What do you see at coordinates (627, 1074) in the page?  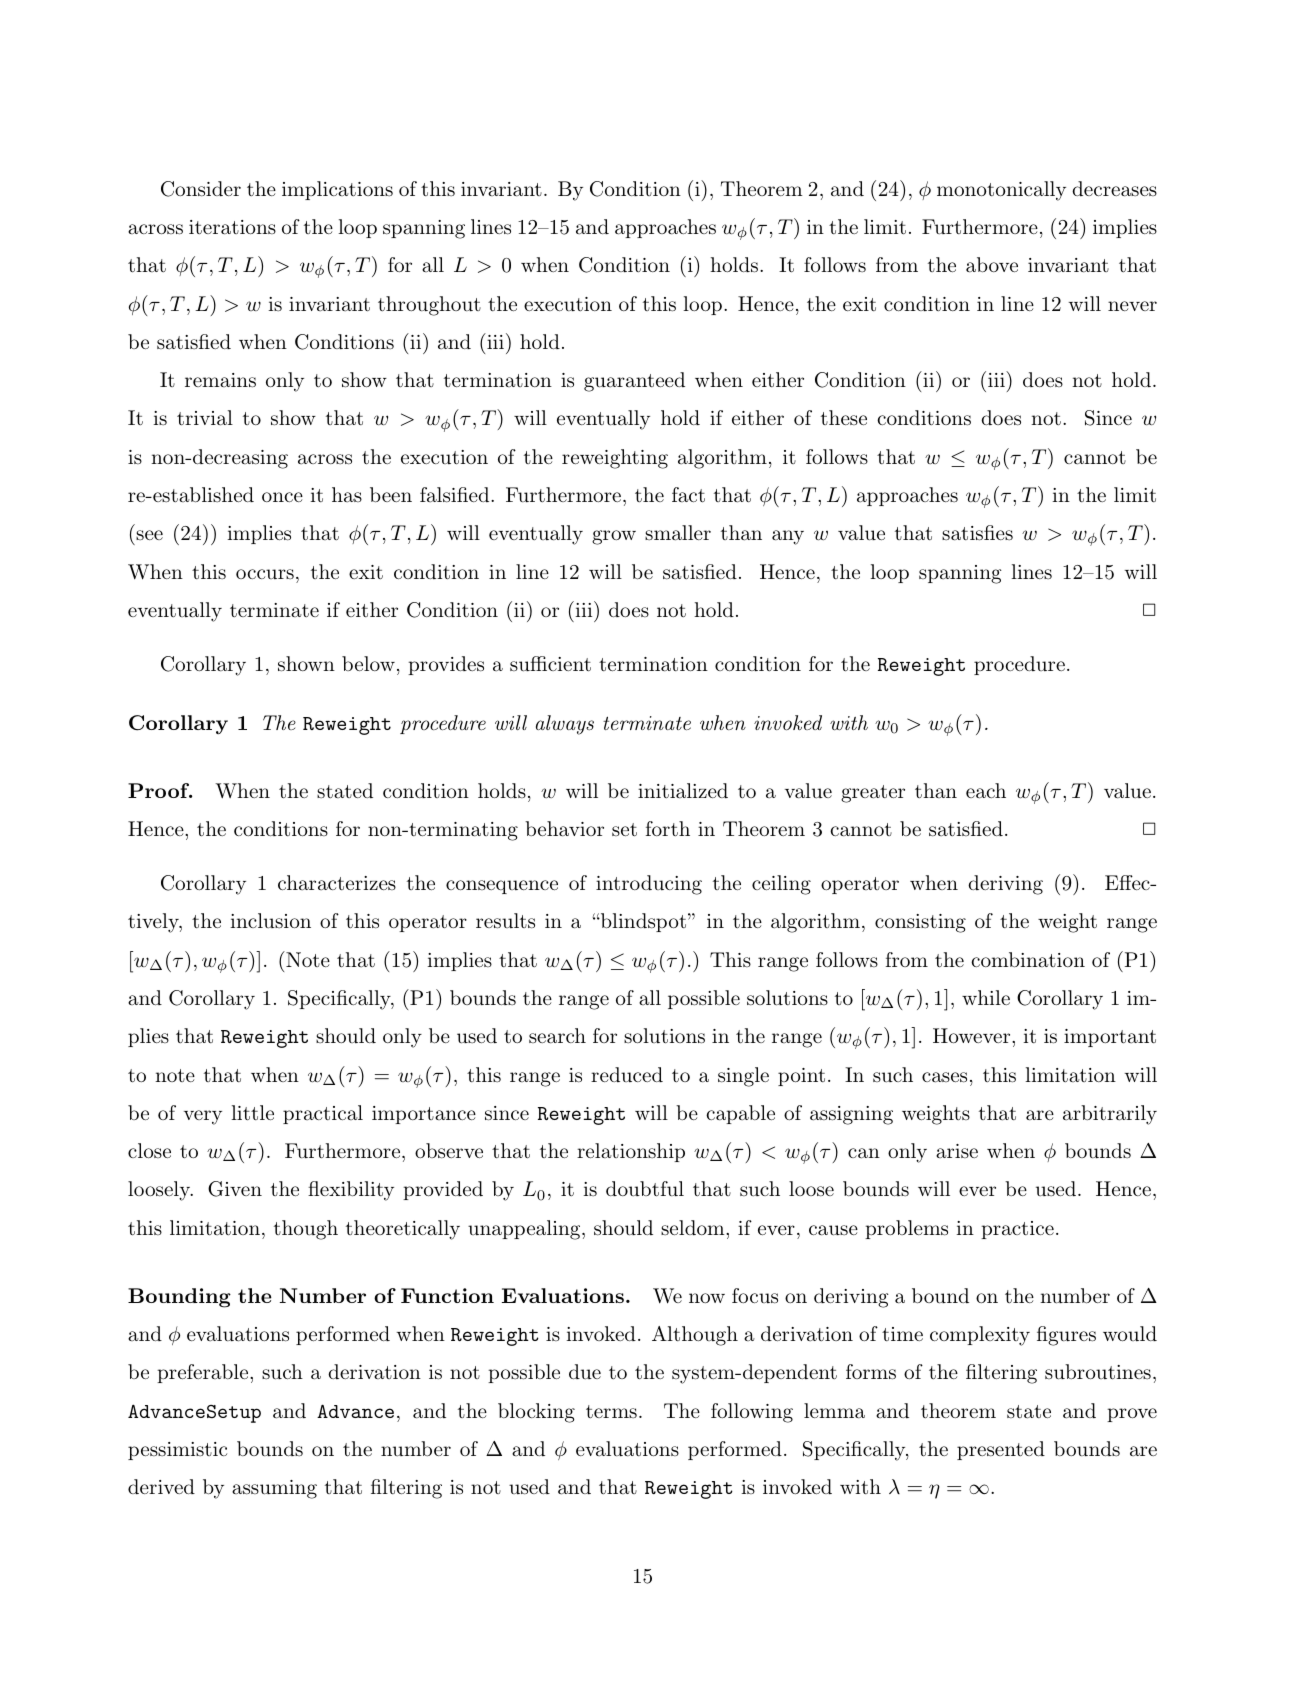 I see `reduced` at bounding box center [627, 1074].
